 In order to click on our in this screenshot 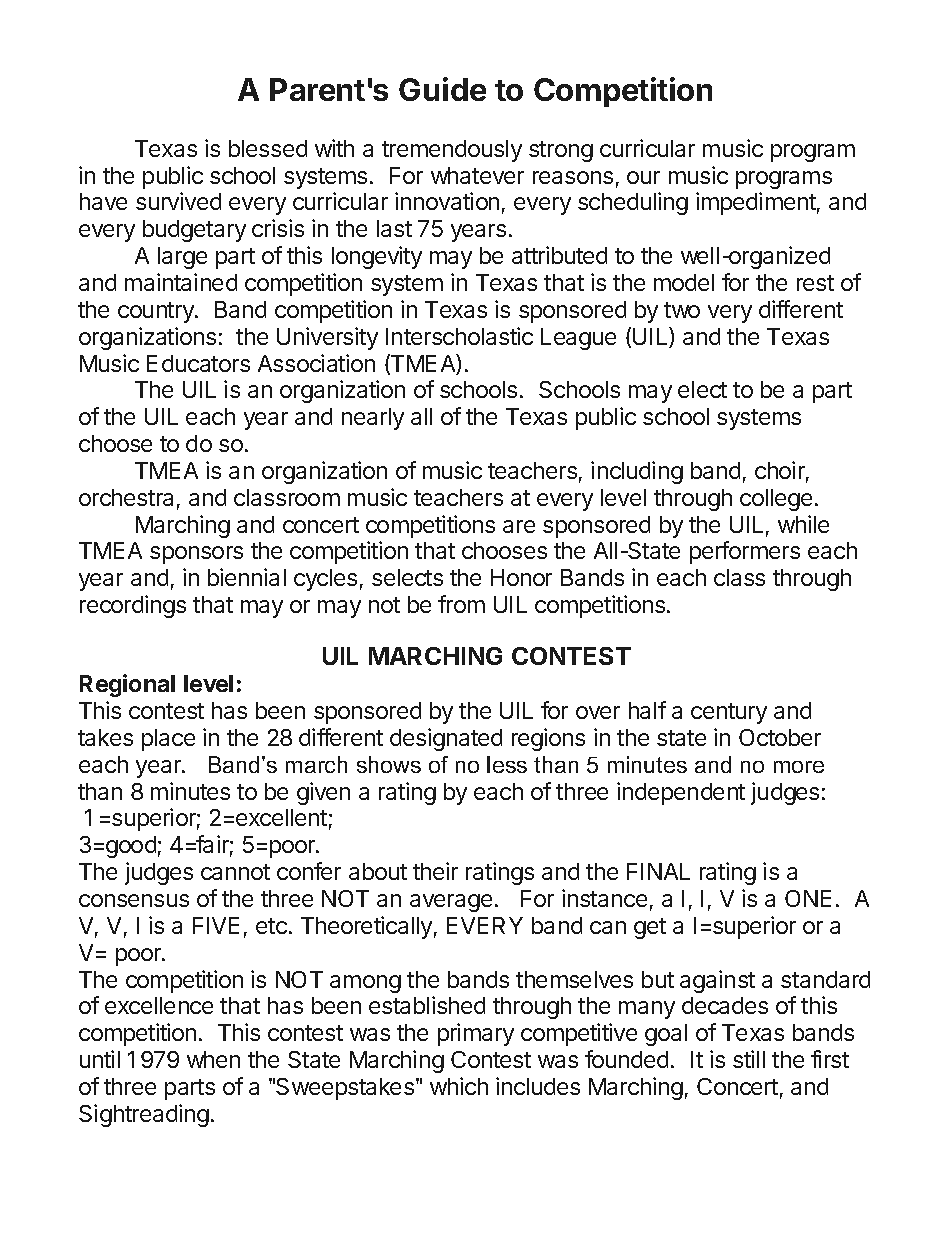, I will do `click(643, 177)`.
